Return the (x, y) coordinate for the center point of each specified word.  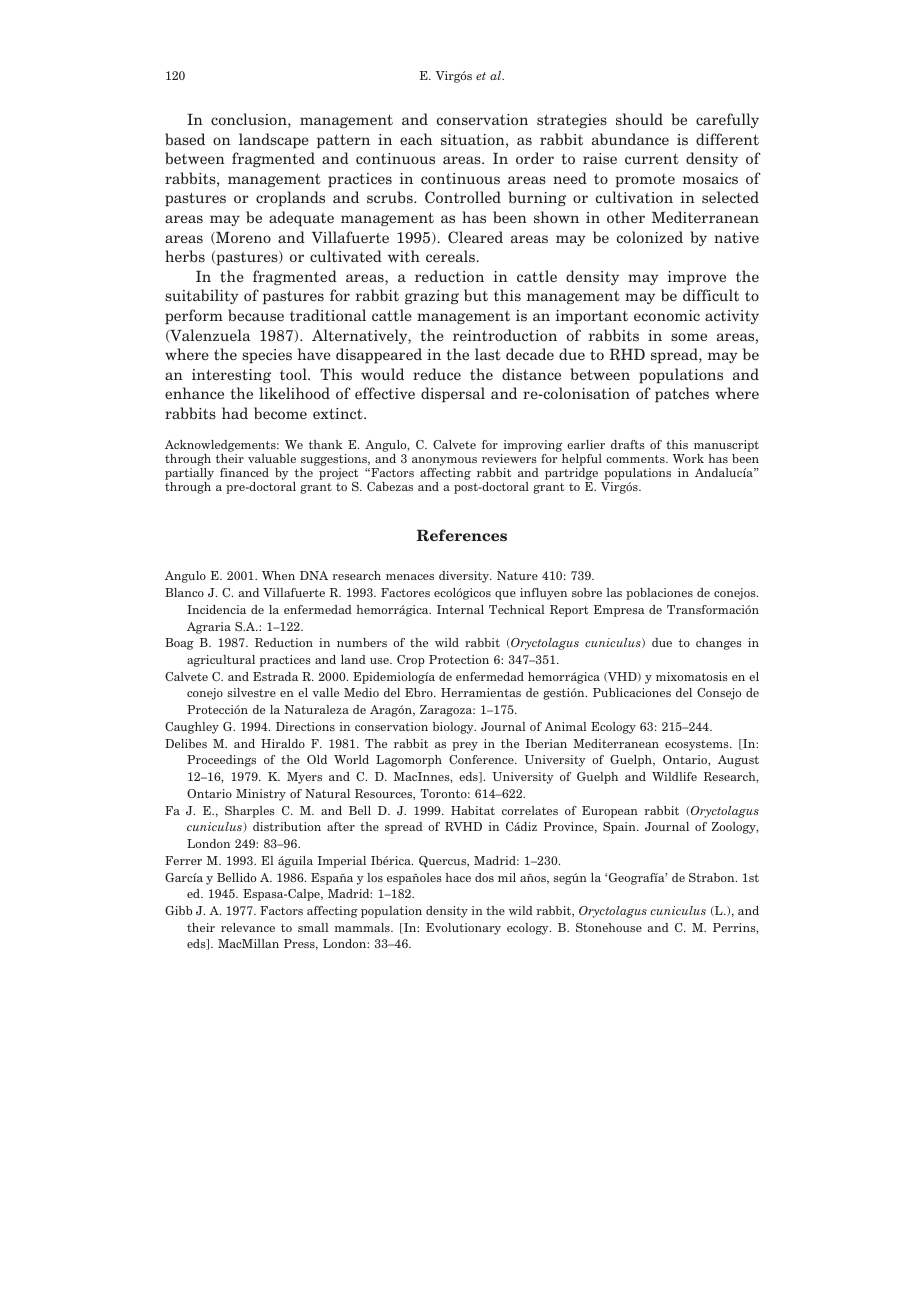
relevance (248, 927)
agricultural (221, 661)
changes (719, 644)
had (235, 413)
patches (682, 395)
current (652, 158)
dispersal (453, 395)
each (416, 139)
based (185, 139)
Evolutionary (463, 929)
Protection (459, 659)
